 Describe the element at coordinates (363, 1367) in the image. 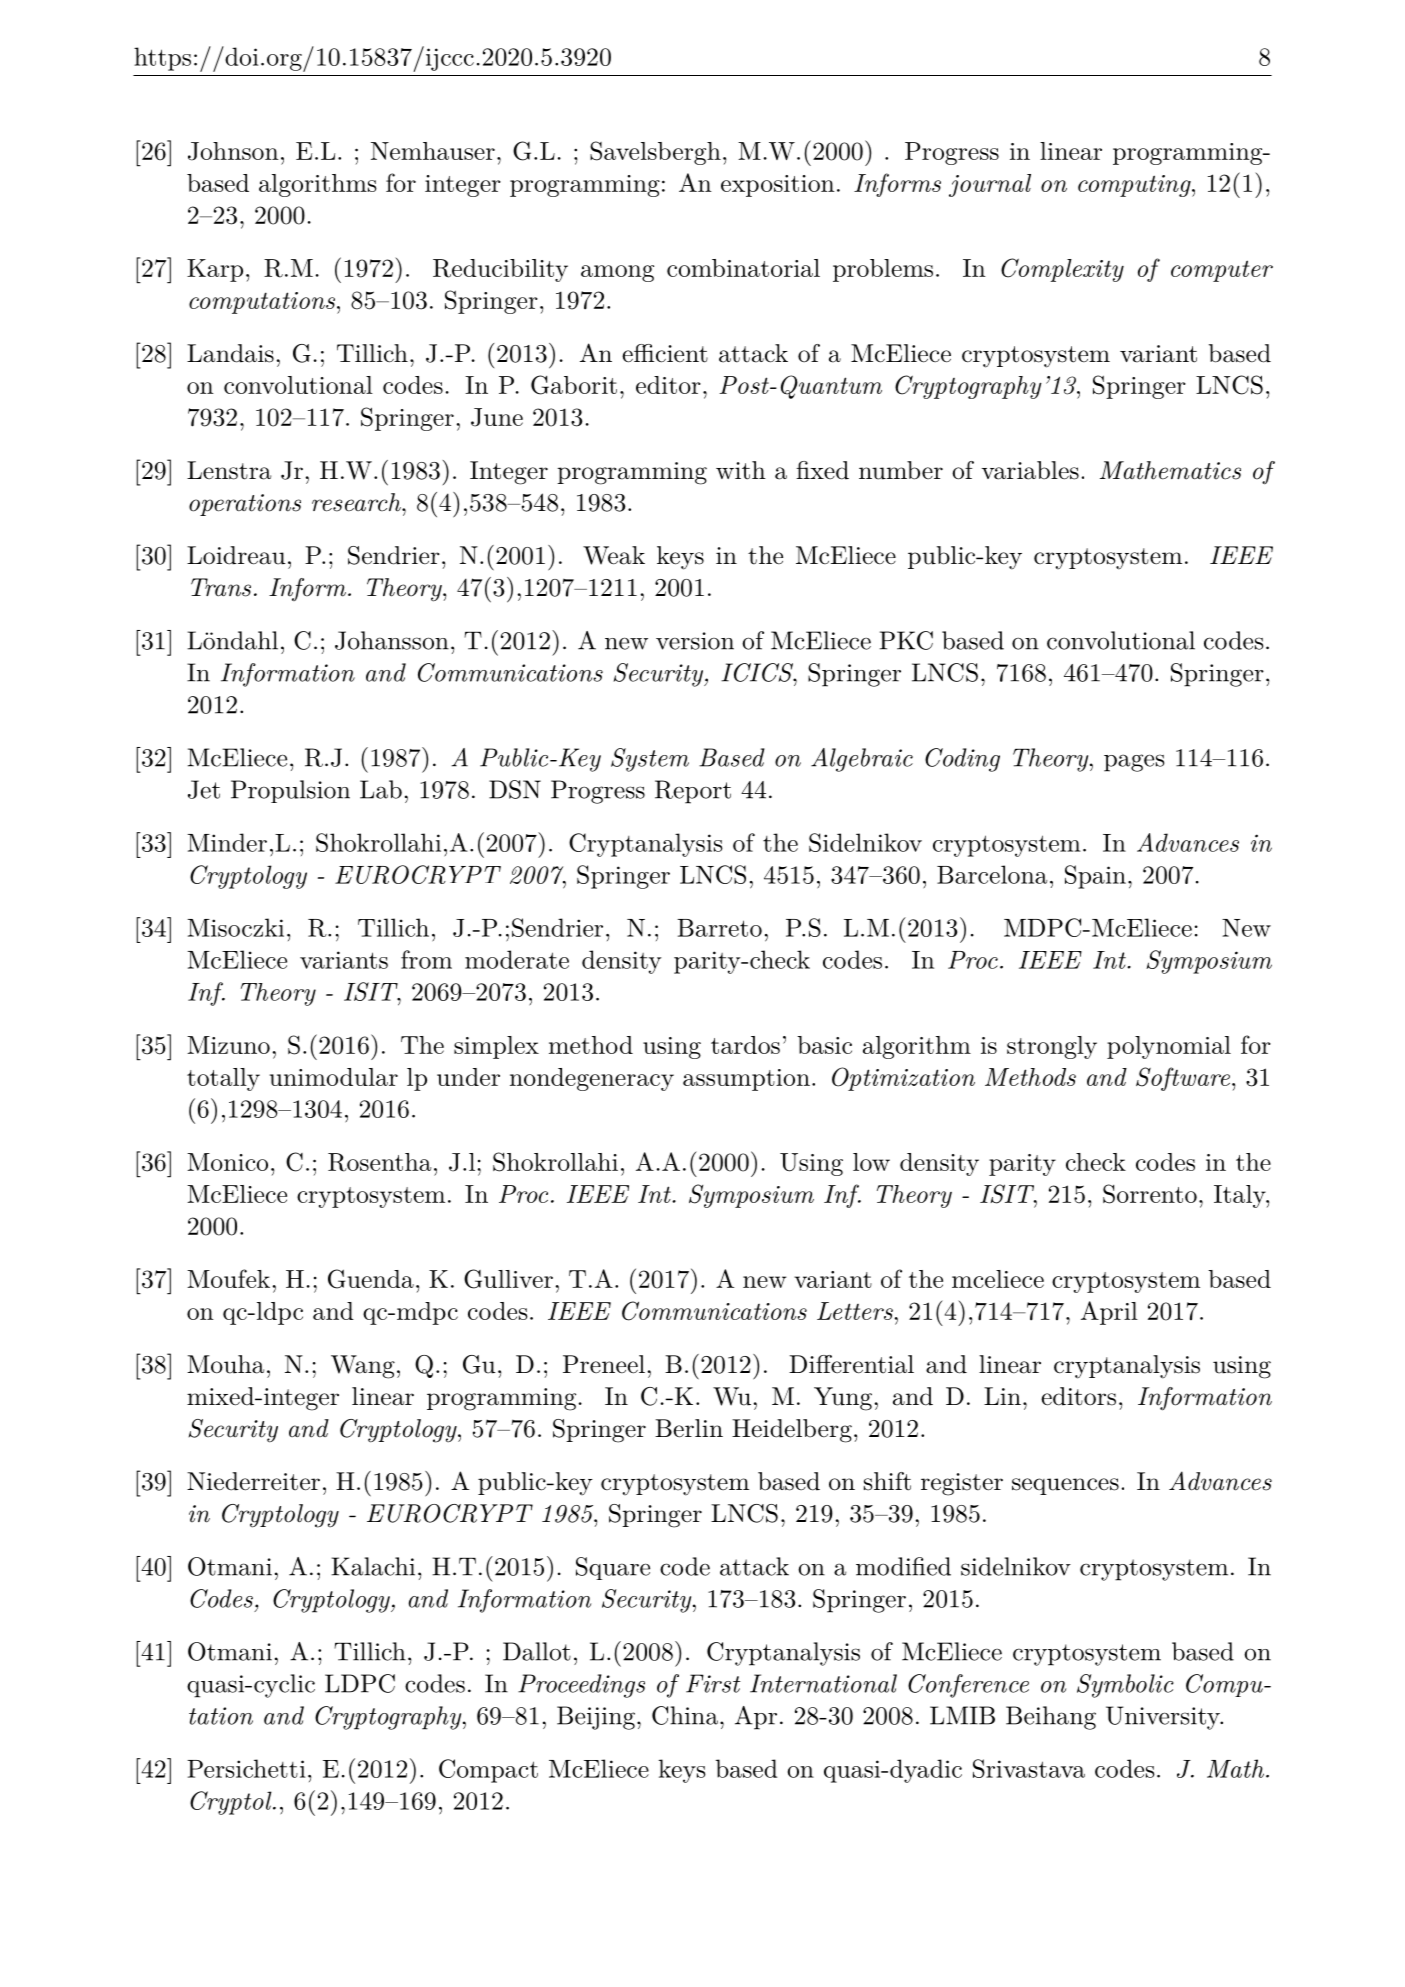

I see `Wang` at that location.
